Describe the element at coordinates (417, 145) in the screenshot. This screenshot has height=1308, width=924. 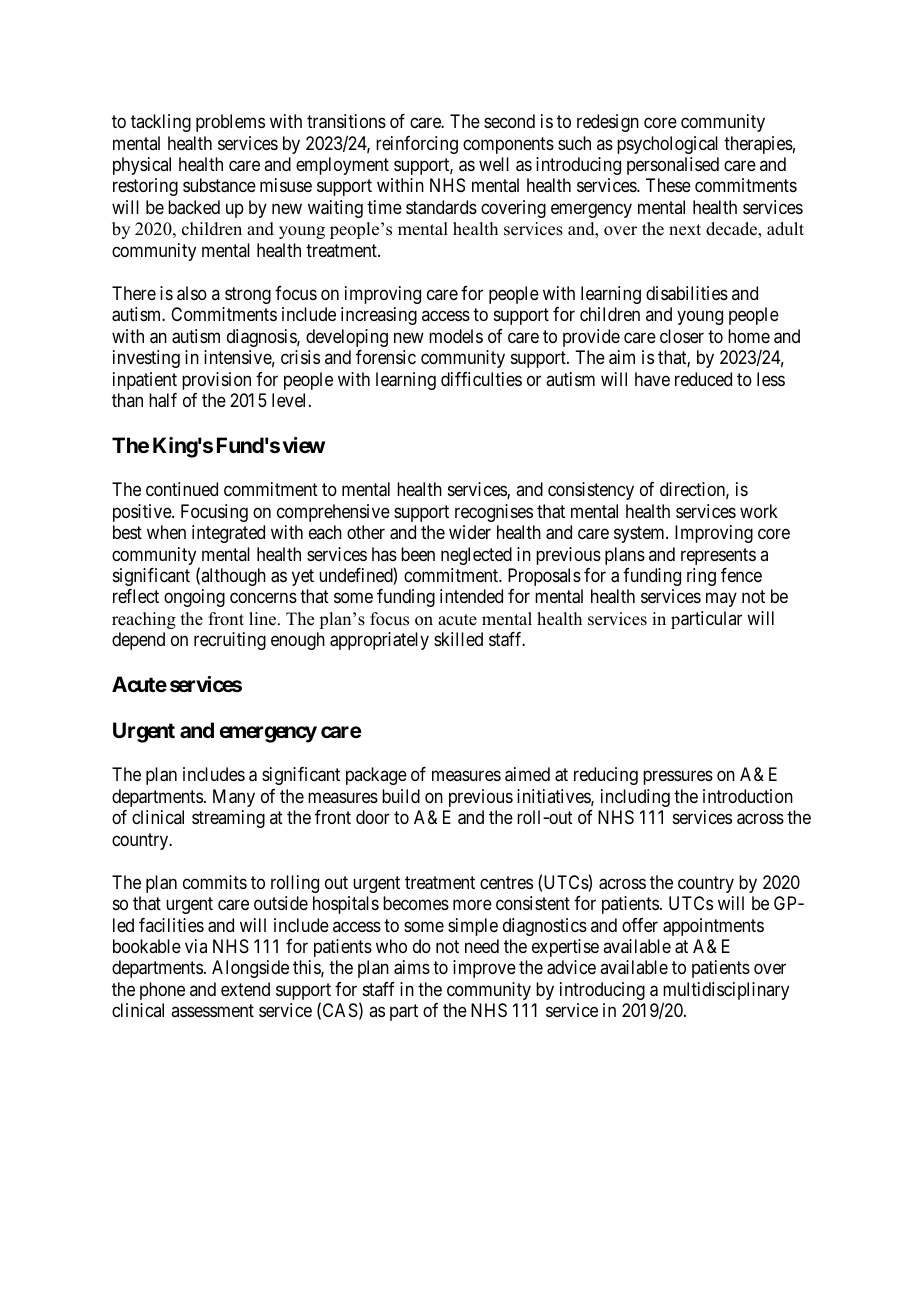
I see `reinforcing` at that location.
